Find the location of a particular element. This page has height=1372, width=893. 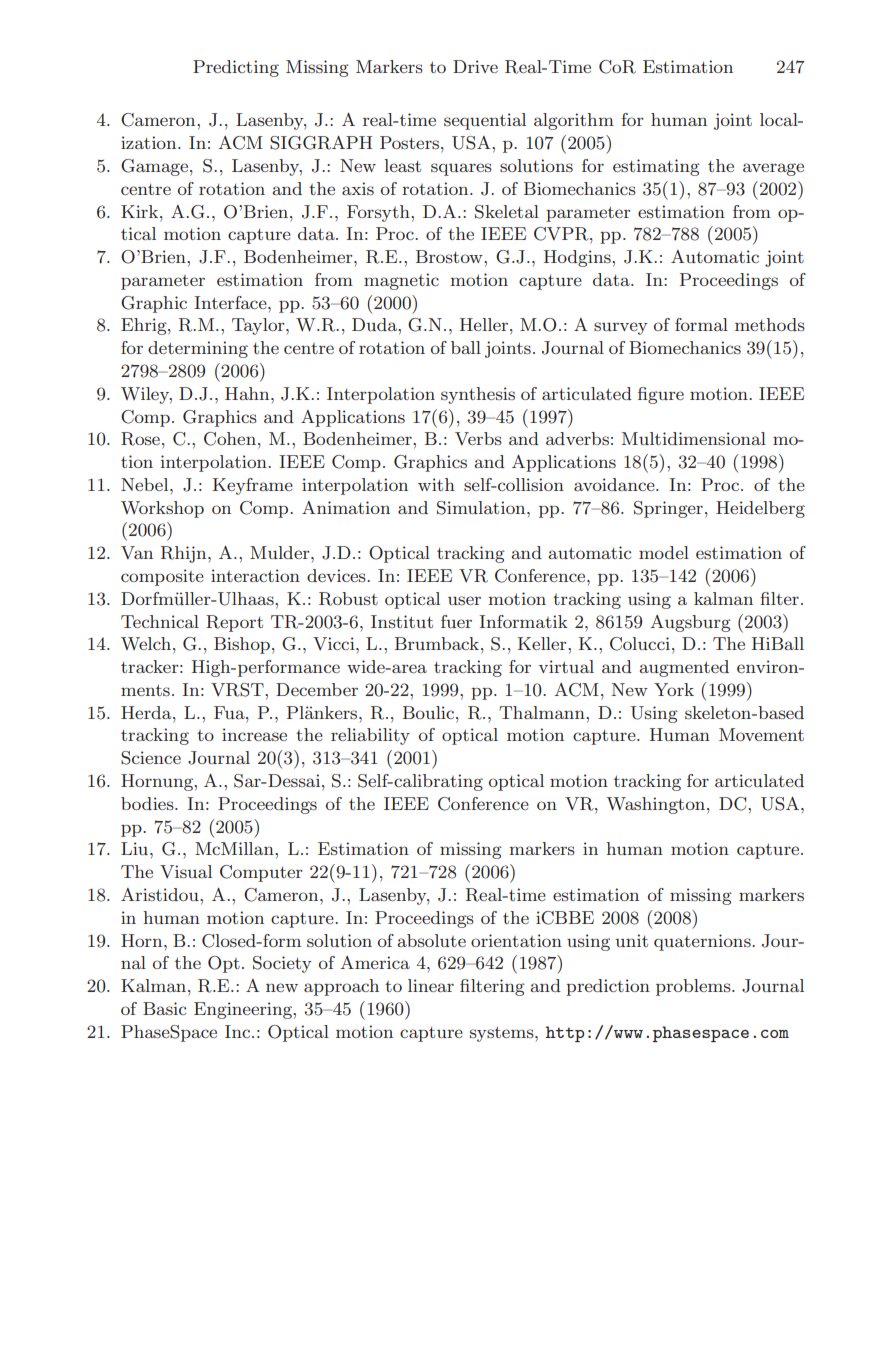

reliability is located at coordinates (370, 736).
